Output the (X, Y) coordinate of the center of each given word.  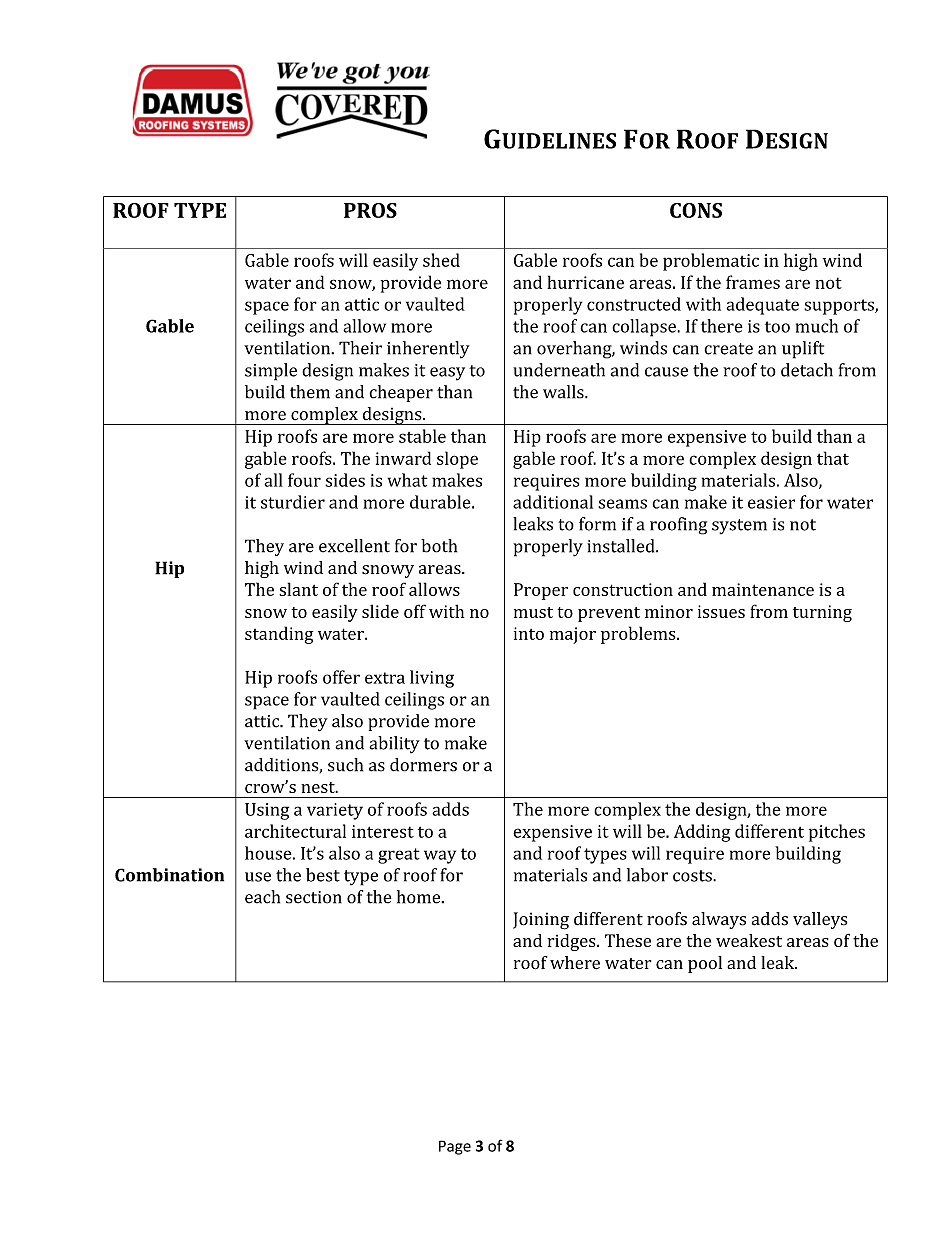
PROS (370, 210)
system (739, 527)
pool (705, 964)
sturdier (293, 502)
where (575, 963)
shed (441, 260)
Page (455, 1147)
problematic (711, 262)
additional (553, 502)
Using (267, 811)
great (399, 856)
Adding (702, 833)
